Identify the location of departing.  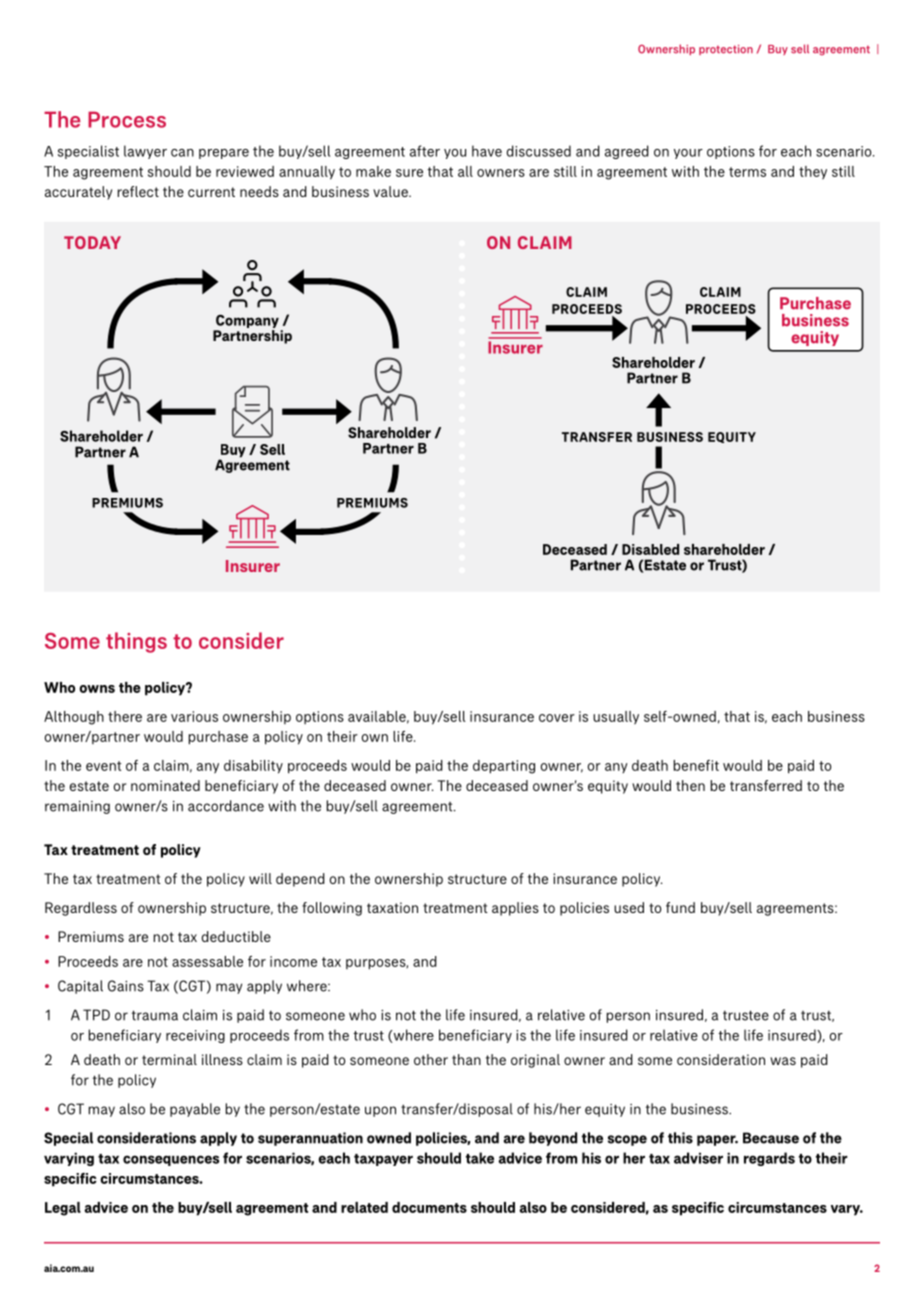
(504, 767).
